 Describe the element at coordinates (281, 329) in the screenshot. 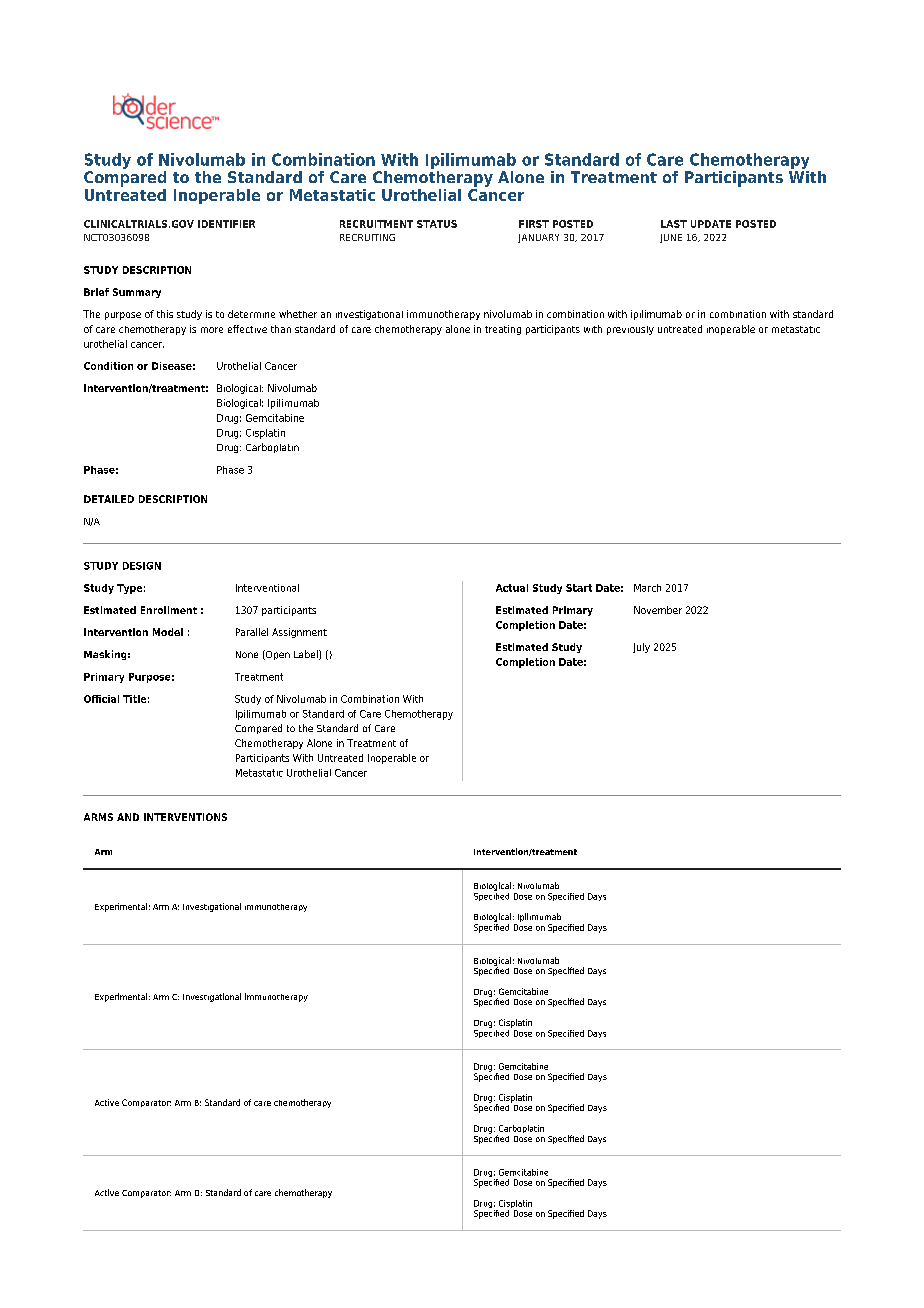

I see `than` at that location.
